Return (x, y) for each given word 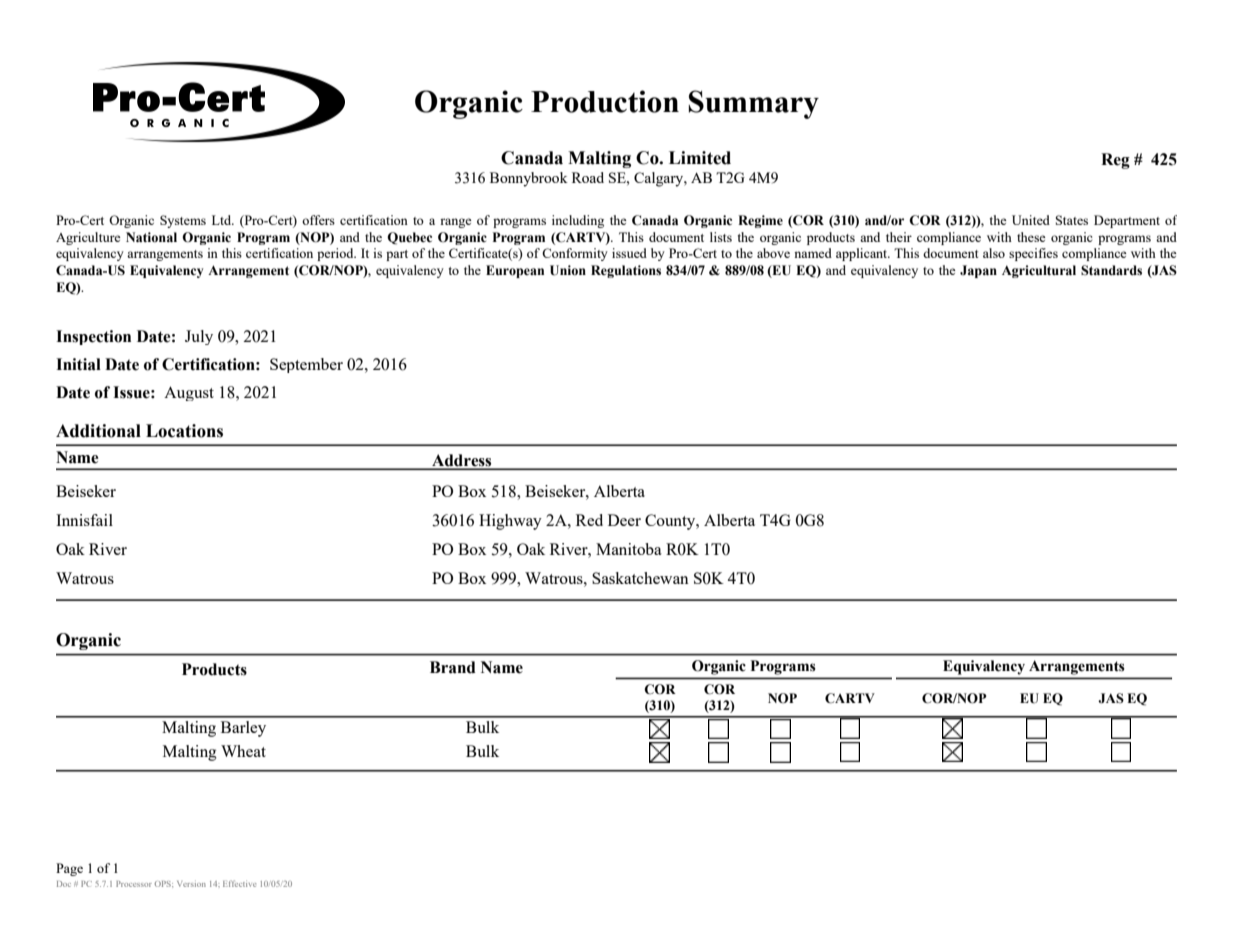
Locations (184, 431)
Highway (510, 522)
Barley (243, 729)
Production (605, 101)
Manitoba (629, 549)
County (671, 522)
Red (589, 520)
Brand (453, 667)
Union (568, 270)
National (151, 237)
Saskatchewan (640, 578)
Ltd (223, 220)
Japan (978, 271)
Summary (754, 104)
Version (191, 884)
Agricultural (1039, 271)
